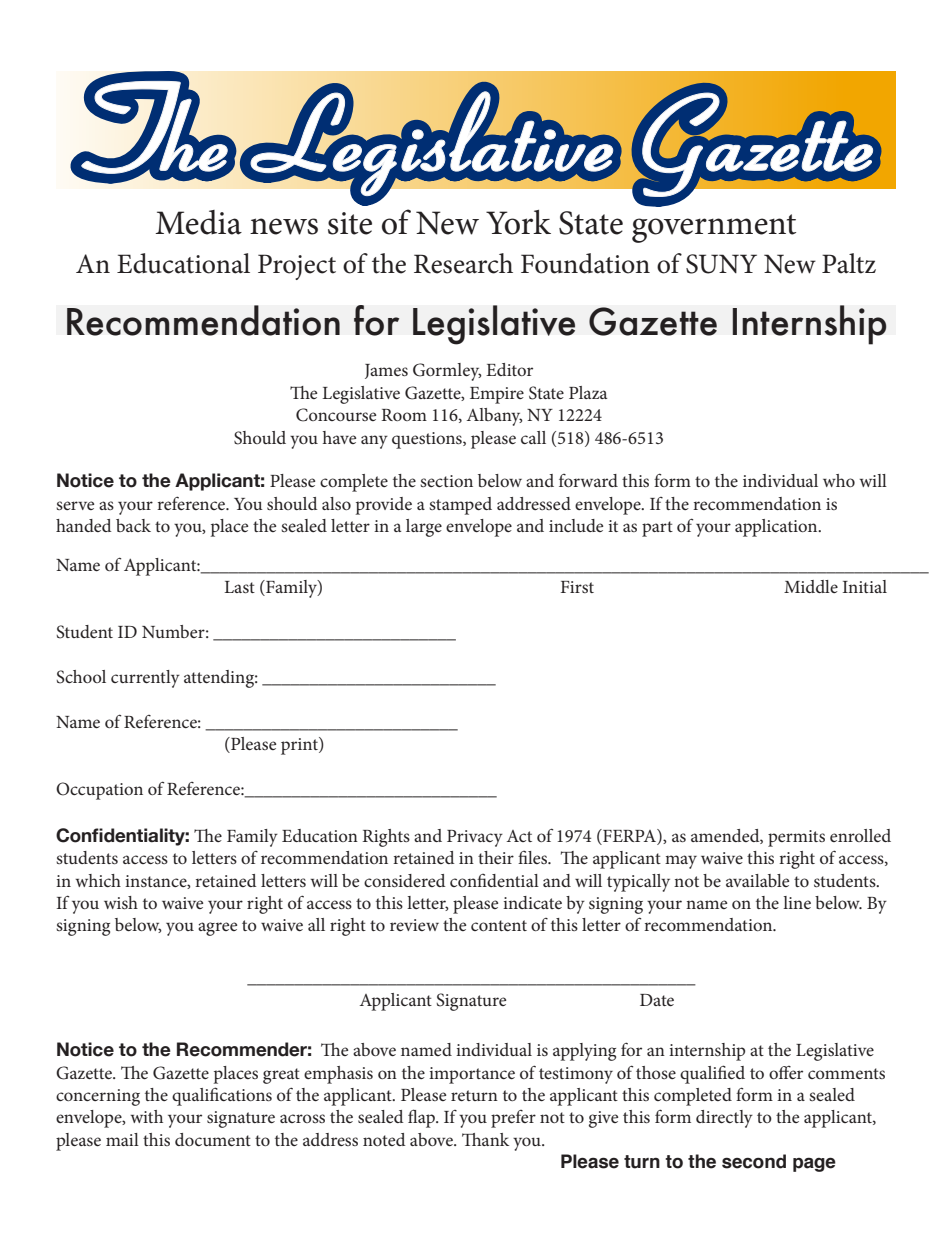  What do you see at coordinates (198, 222) in the document?
I see `Media` at bounding box center [198, 222].
